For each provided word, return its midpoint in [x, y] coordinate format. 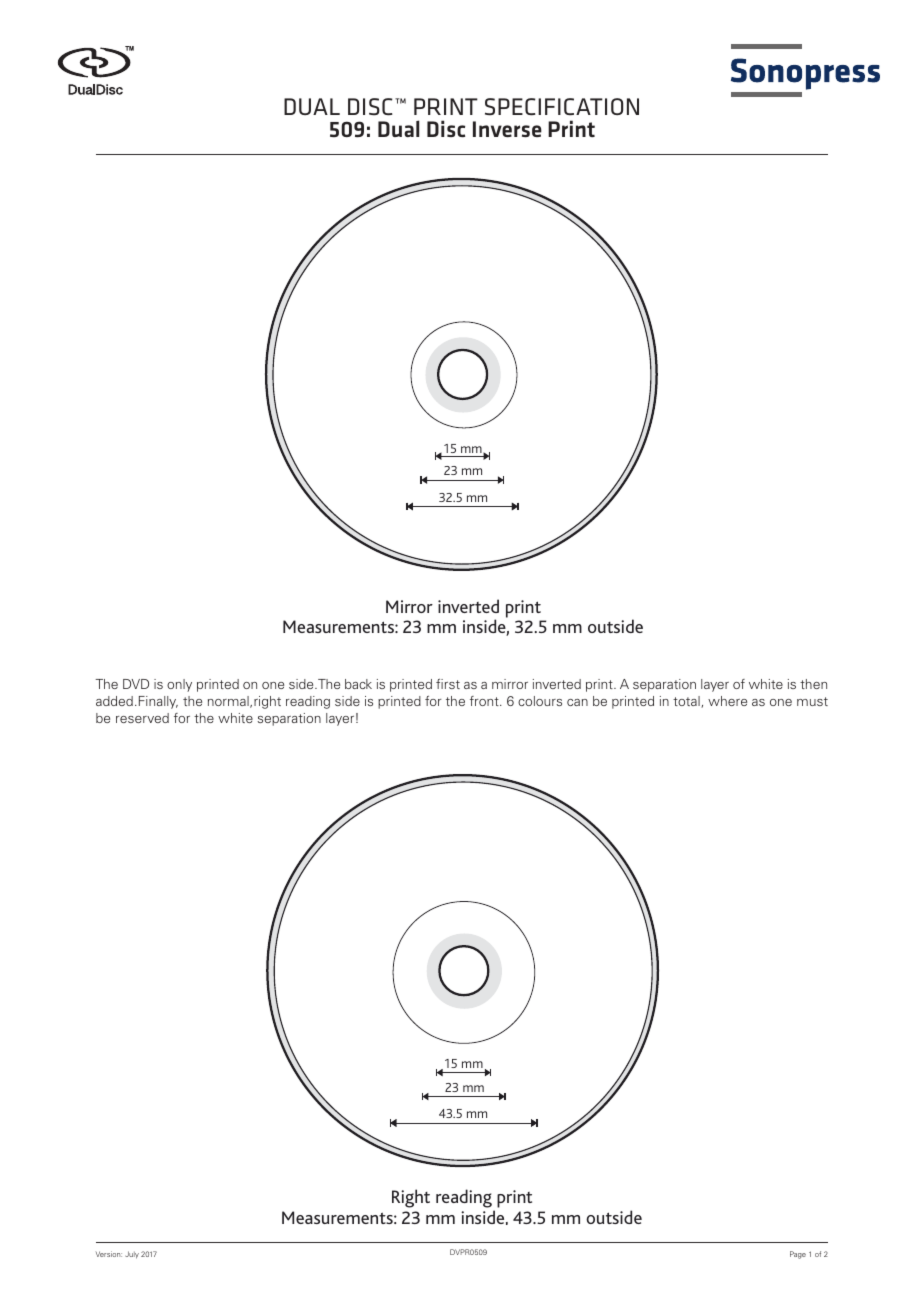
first [448, 684]
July [132, 1255]
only [179, 685]
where [727, 701]
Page [798, 1255]
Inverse [507, 129]
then [813, 684]
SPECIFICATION [562, 107]
